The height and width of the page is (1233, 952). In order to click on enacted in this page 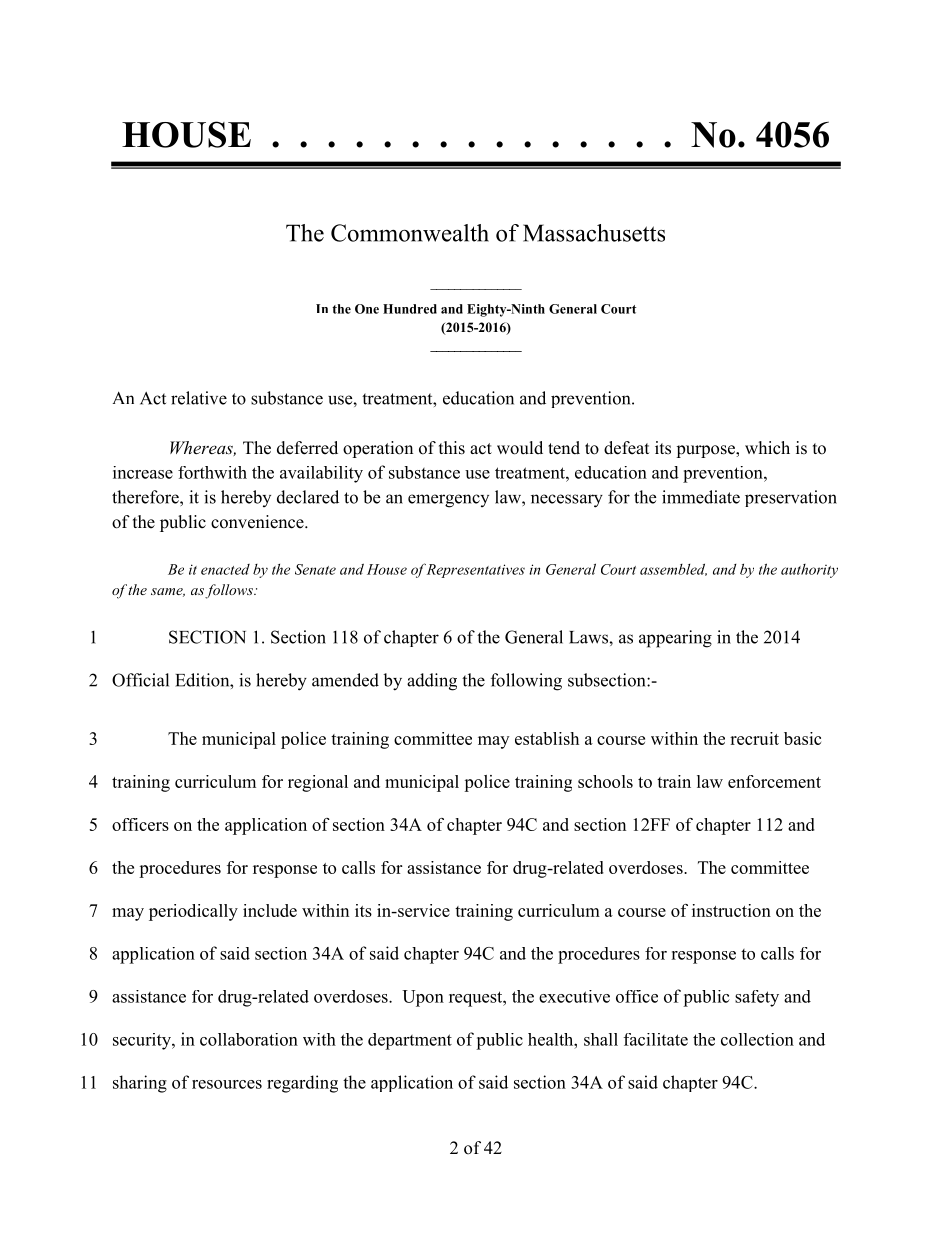, I will do `click(225, 569)`.
